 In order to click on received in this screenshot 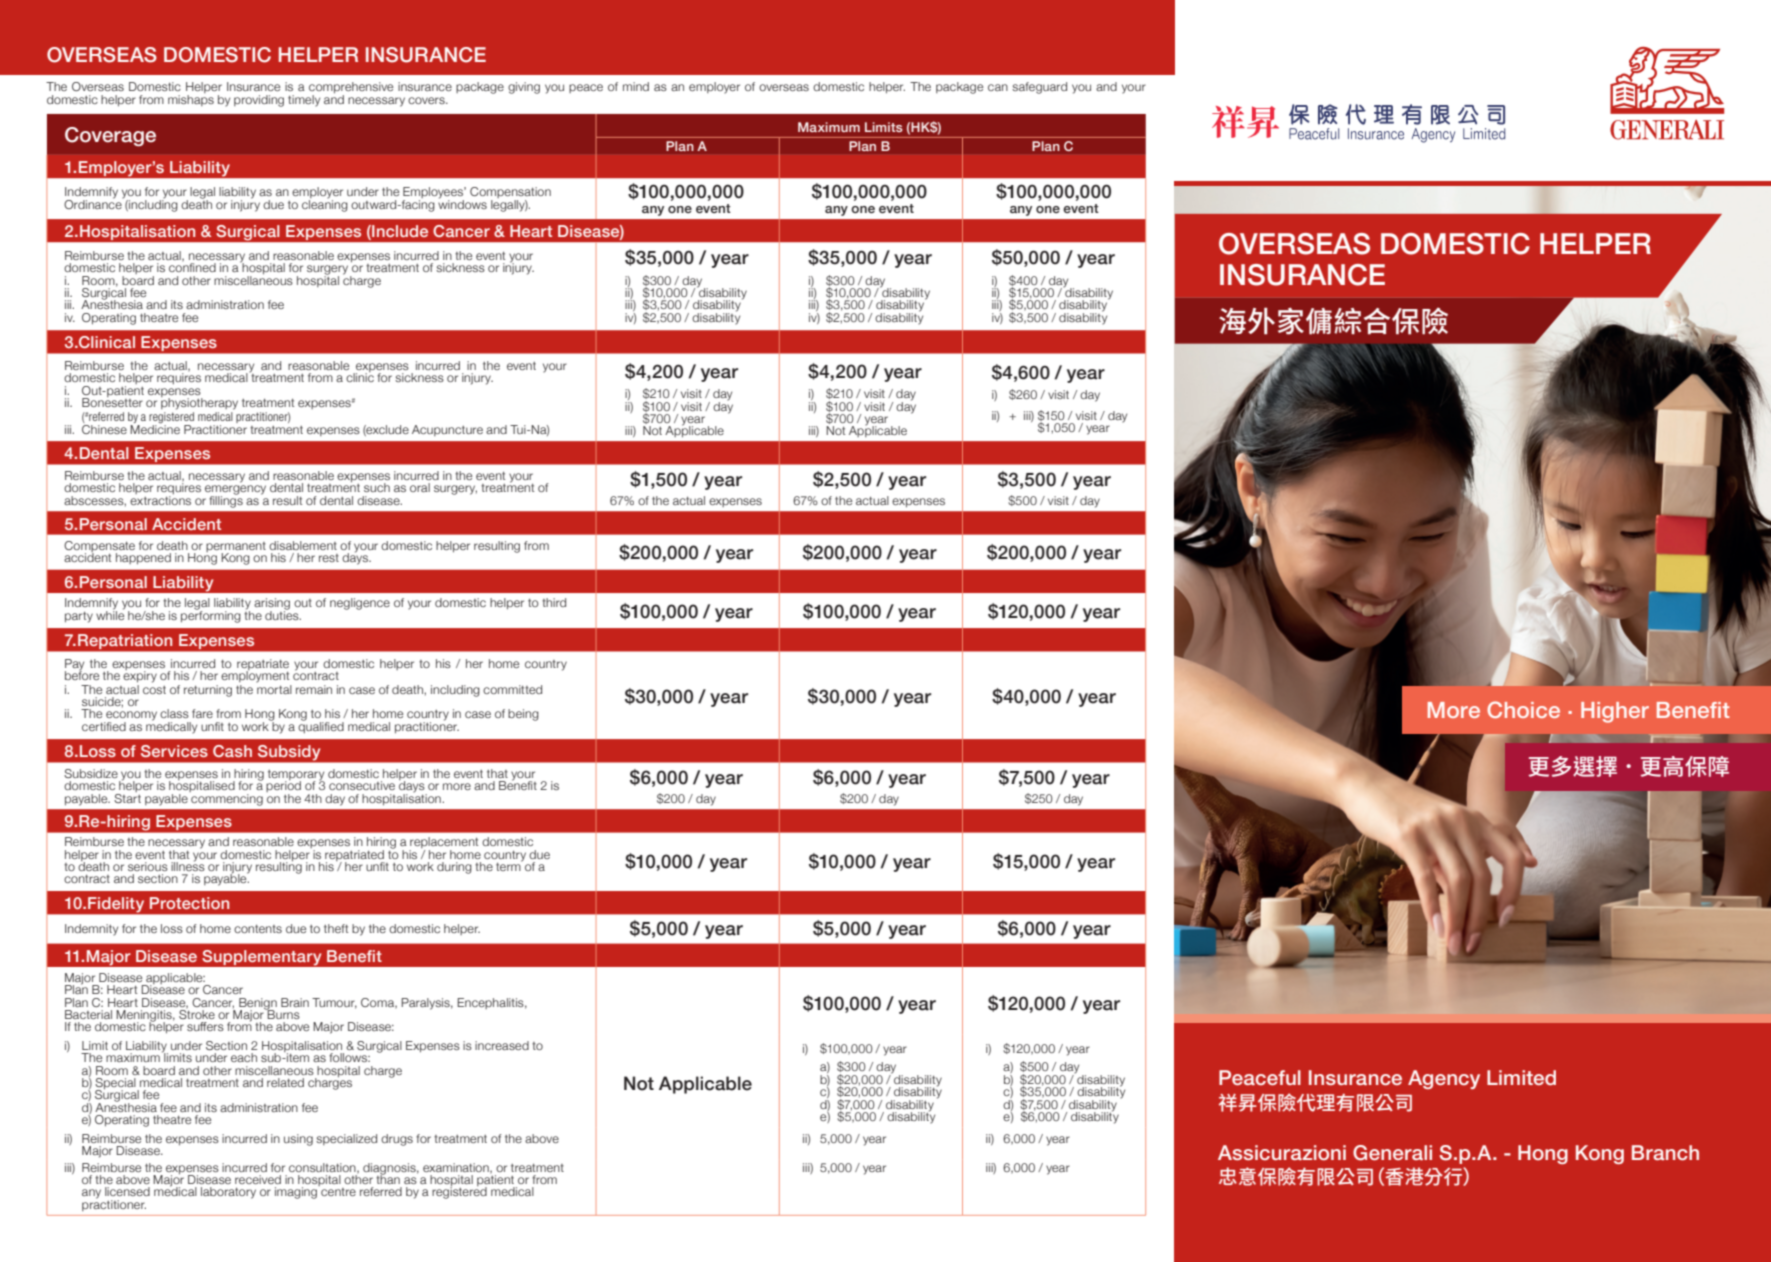, I will do `click(258, 1179)`.
